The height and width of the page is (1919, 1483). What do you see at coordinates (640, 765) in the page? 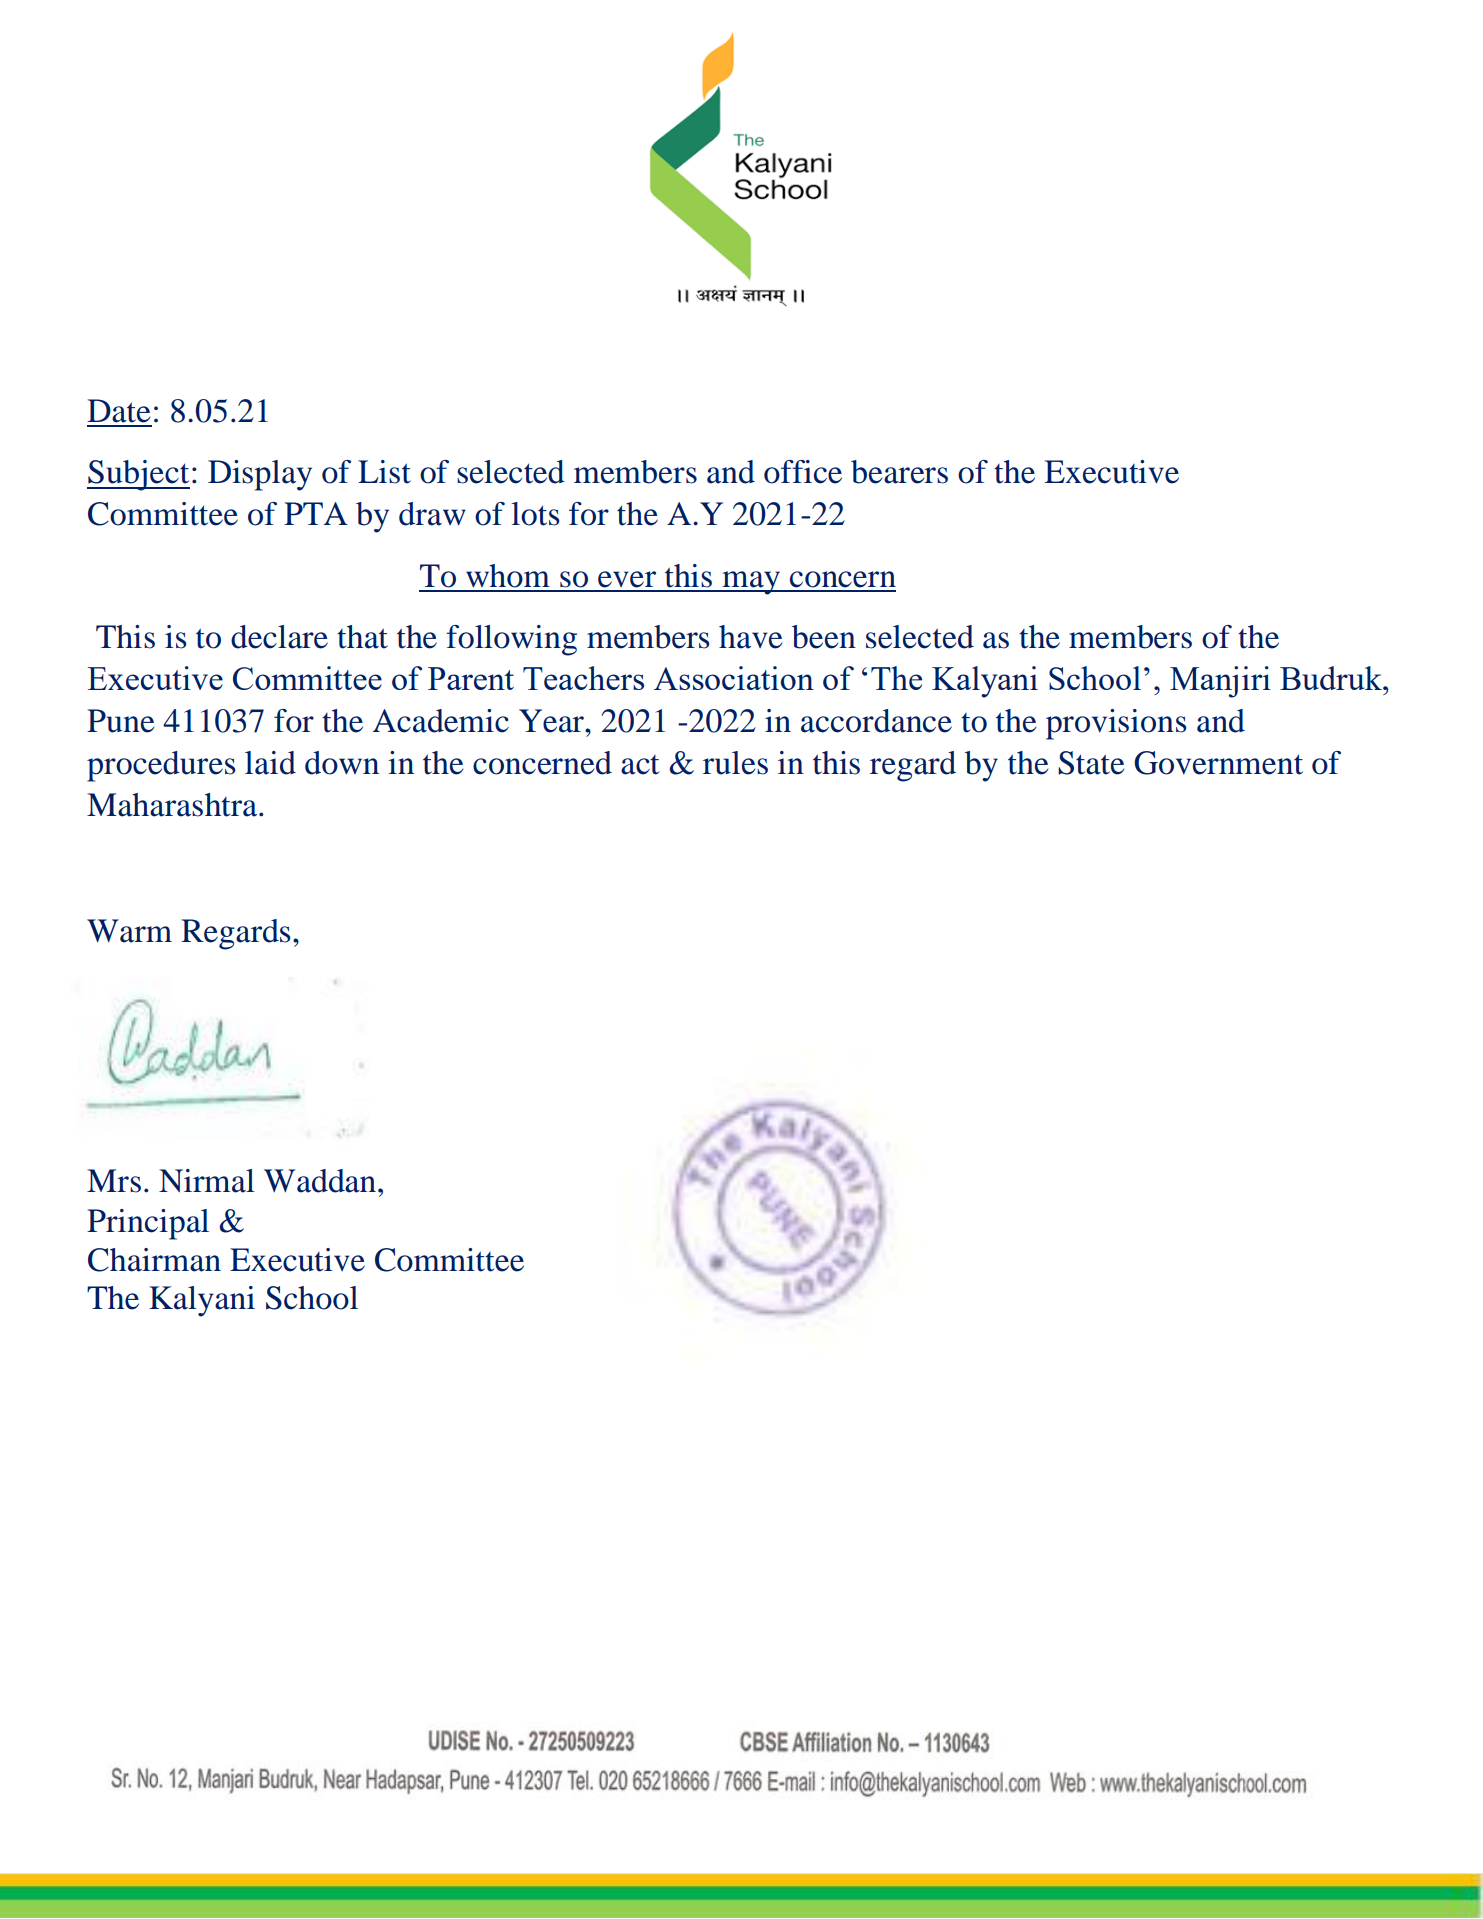
I see `act` at bounding box center [640, 765].
